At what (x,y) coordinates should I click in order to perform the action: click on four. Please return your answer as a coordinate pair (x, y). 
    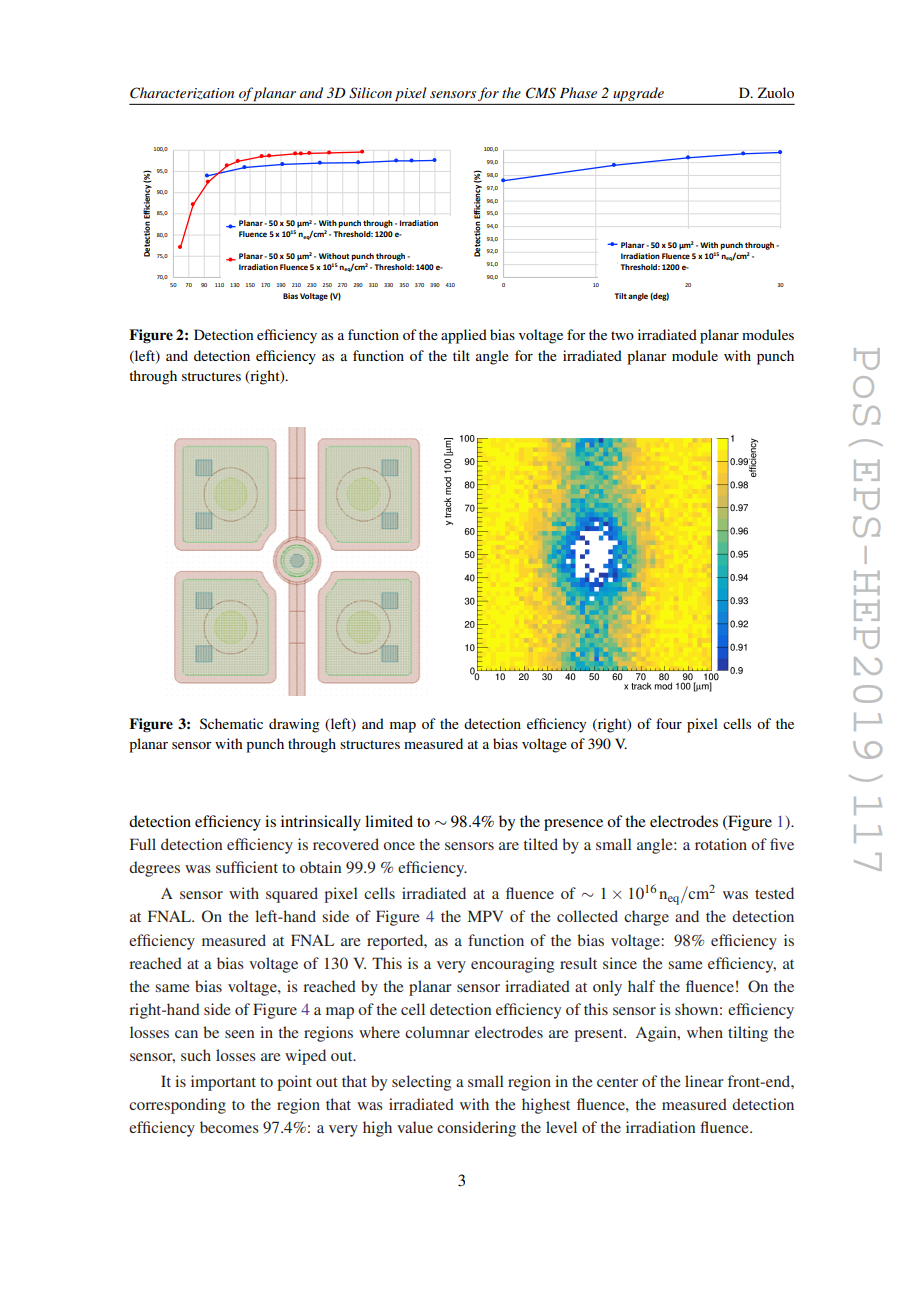
    Looking at the image, I should click on (669, 723).
